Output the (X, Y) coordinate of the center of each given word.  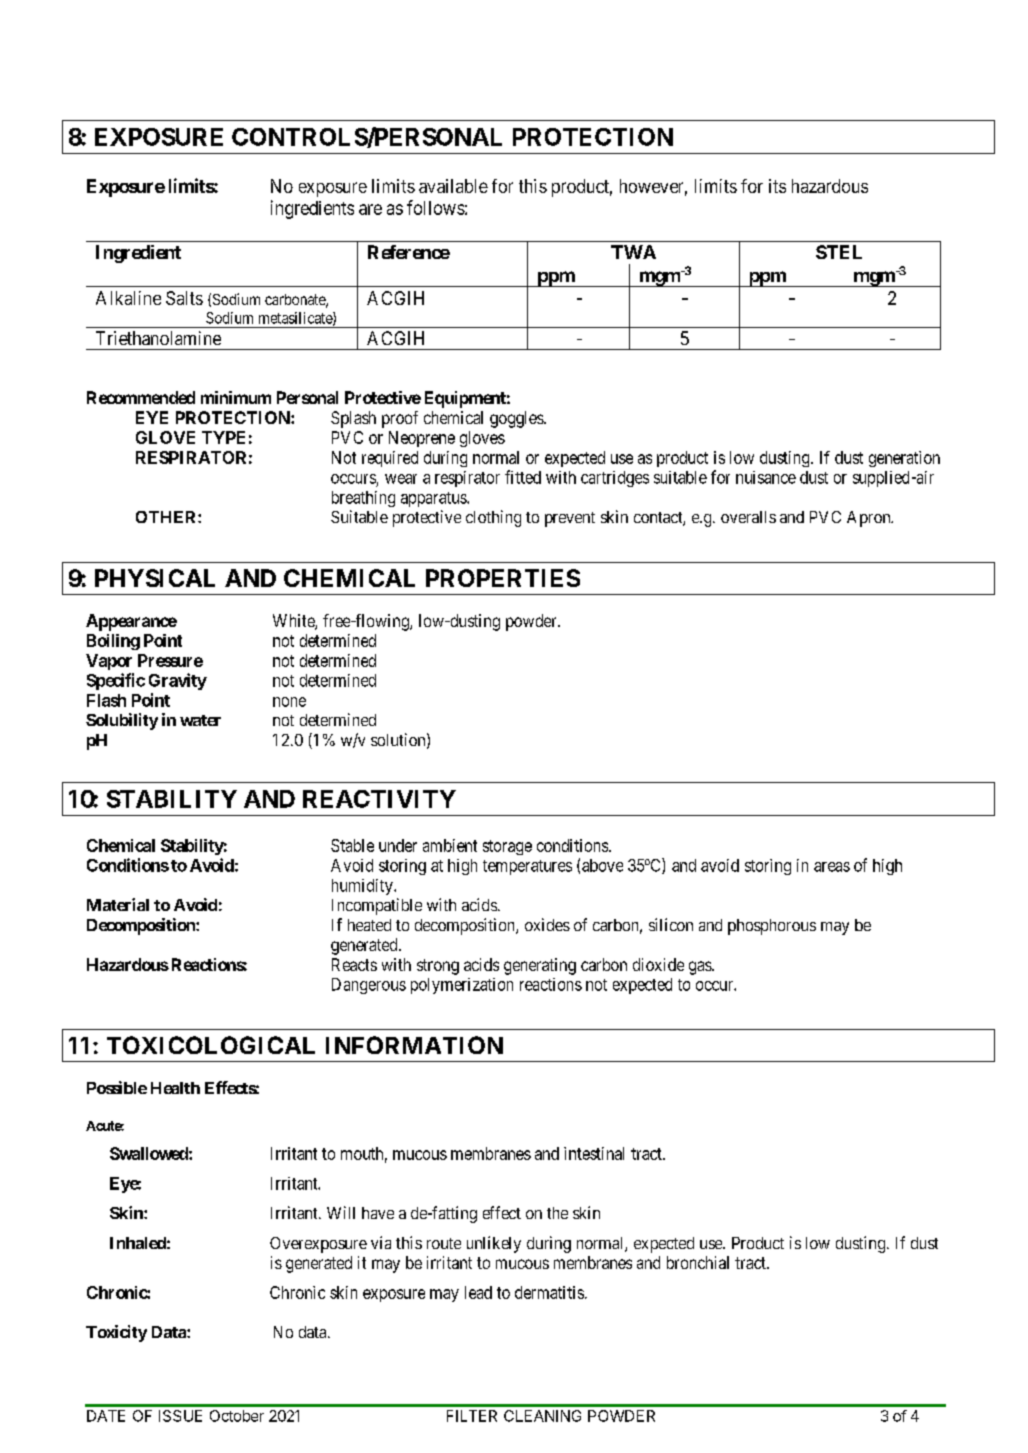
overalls (748, 517)
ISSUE (180, 1416)
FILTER (472, 1416)
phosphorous (772, 927)
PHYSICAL (155, 578)
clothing (493, 518)
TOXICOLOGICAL (211, 1045)
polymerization (462, 986)
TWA (633, 252)
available (453, 186)
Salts (184, 298)
